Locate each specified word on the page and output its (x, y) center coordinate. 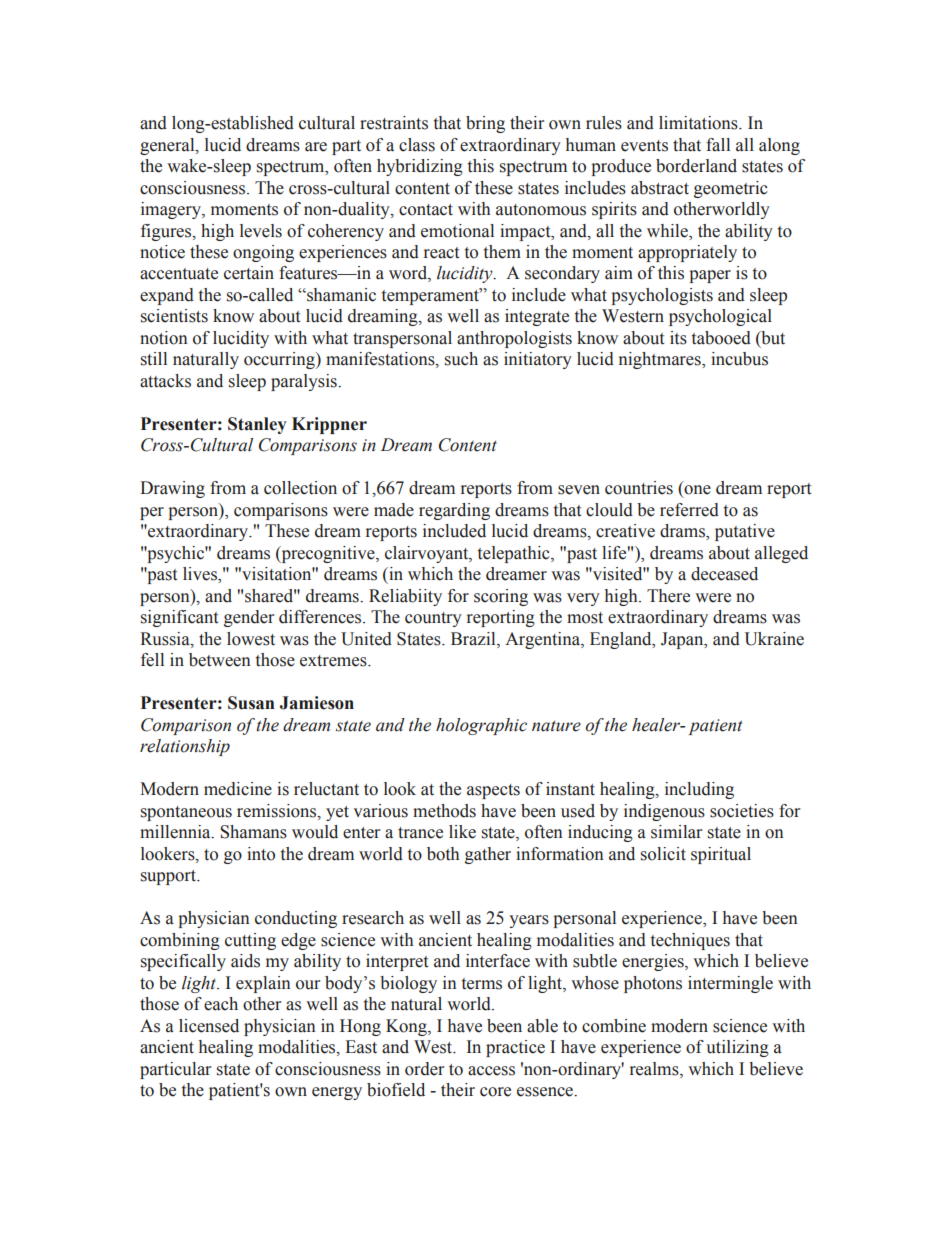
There (668, 596)
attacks (165, 381)
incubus (739, 359)
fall (718, 145)
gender (249, 618)
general (168, 146)
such (461, 359)
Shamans (253, 832)
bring (485, 124)
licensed (209, 1026)
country (433, 619)
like (462, 832)
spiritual (721, 855)
